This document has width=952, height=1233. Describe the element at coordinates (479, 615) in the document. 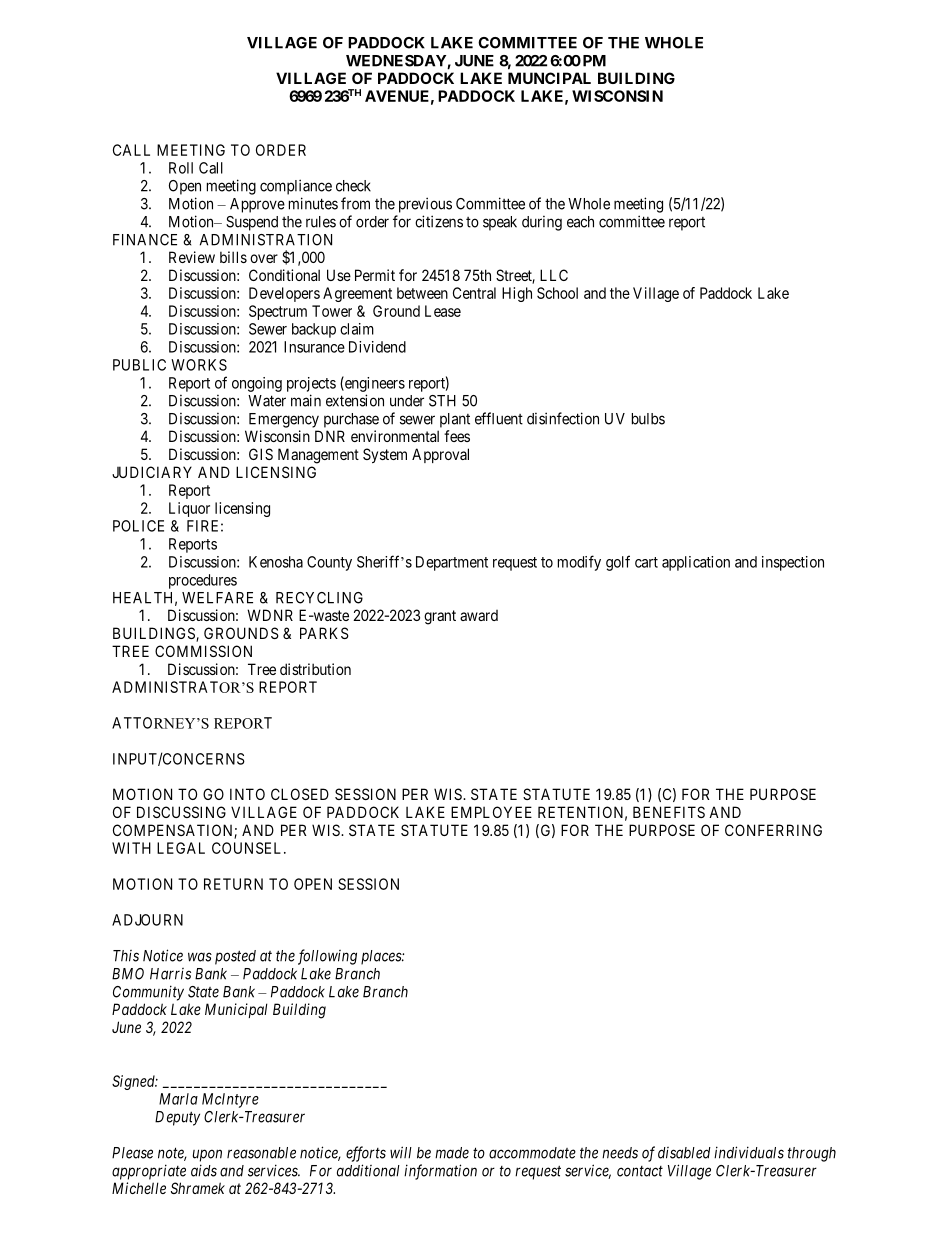

I see `award` at that location.
